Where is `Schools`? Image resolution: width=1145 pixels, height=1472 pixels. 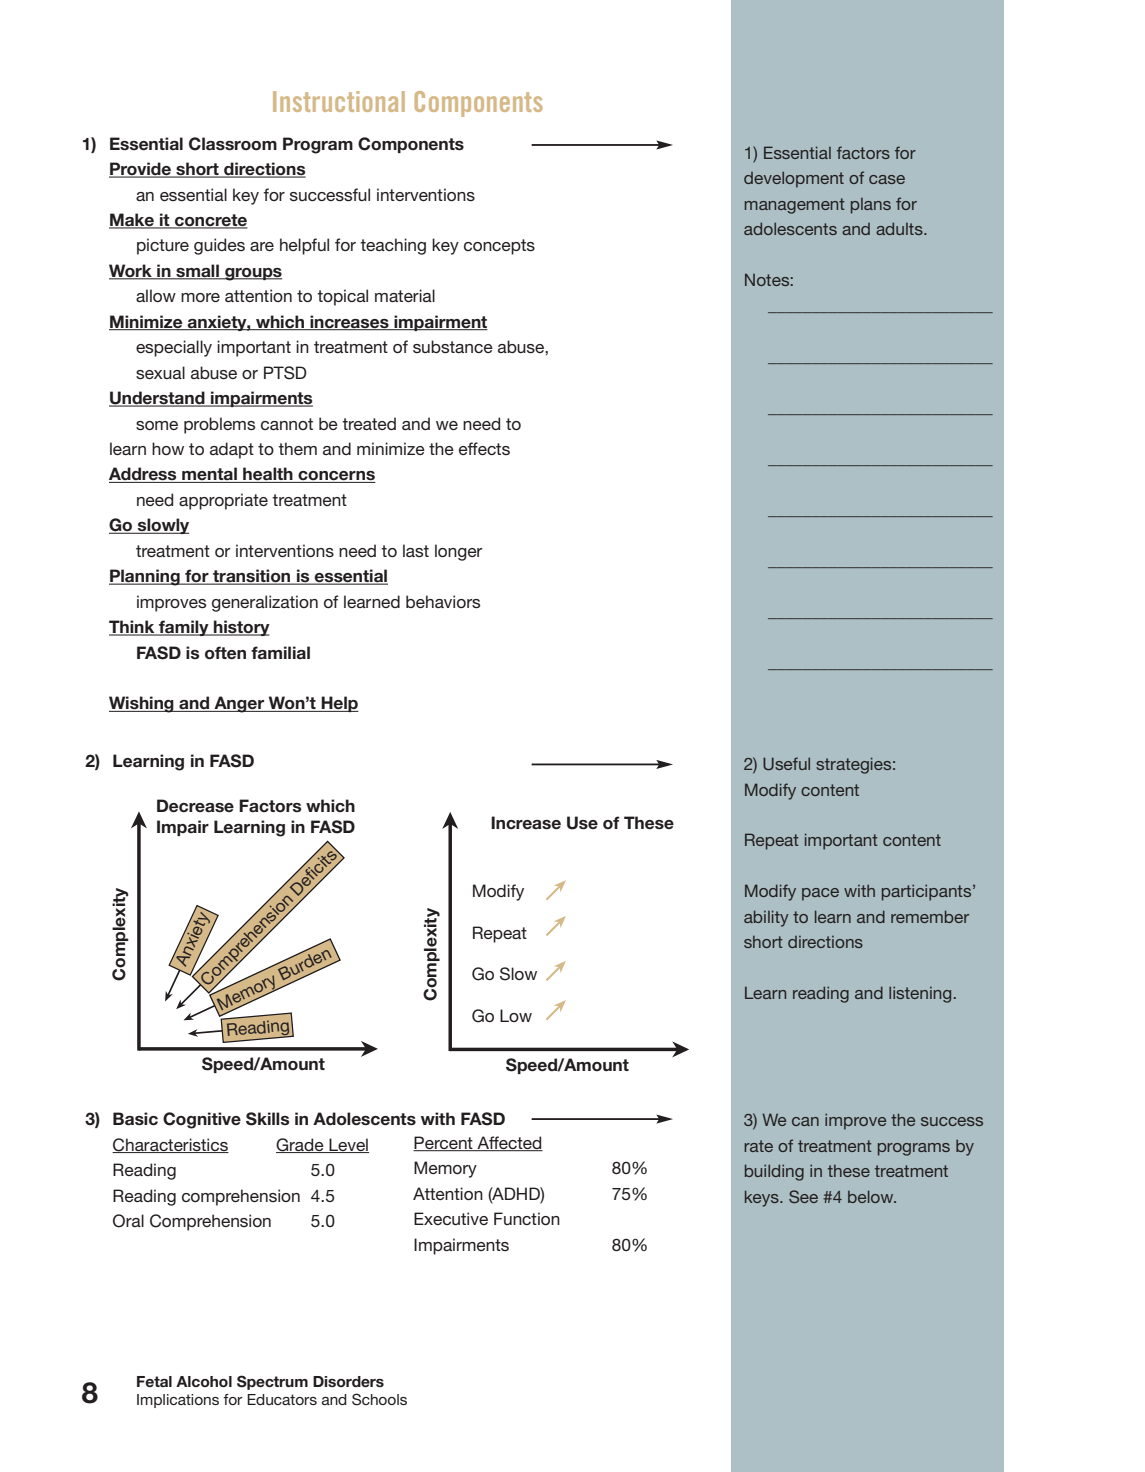 Schools is located at coordinates (379, 1399).
